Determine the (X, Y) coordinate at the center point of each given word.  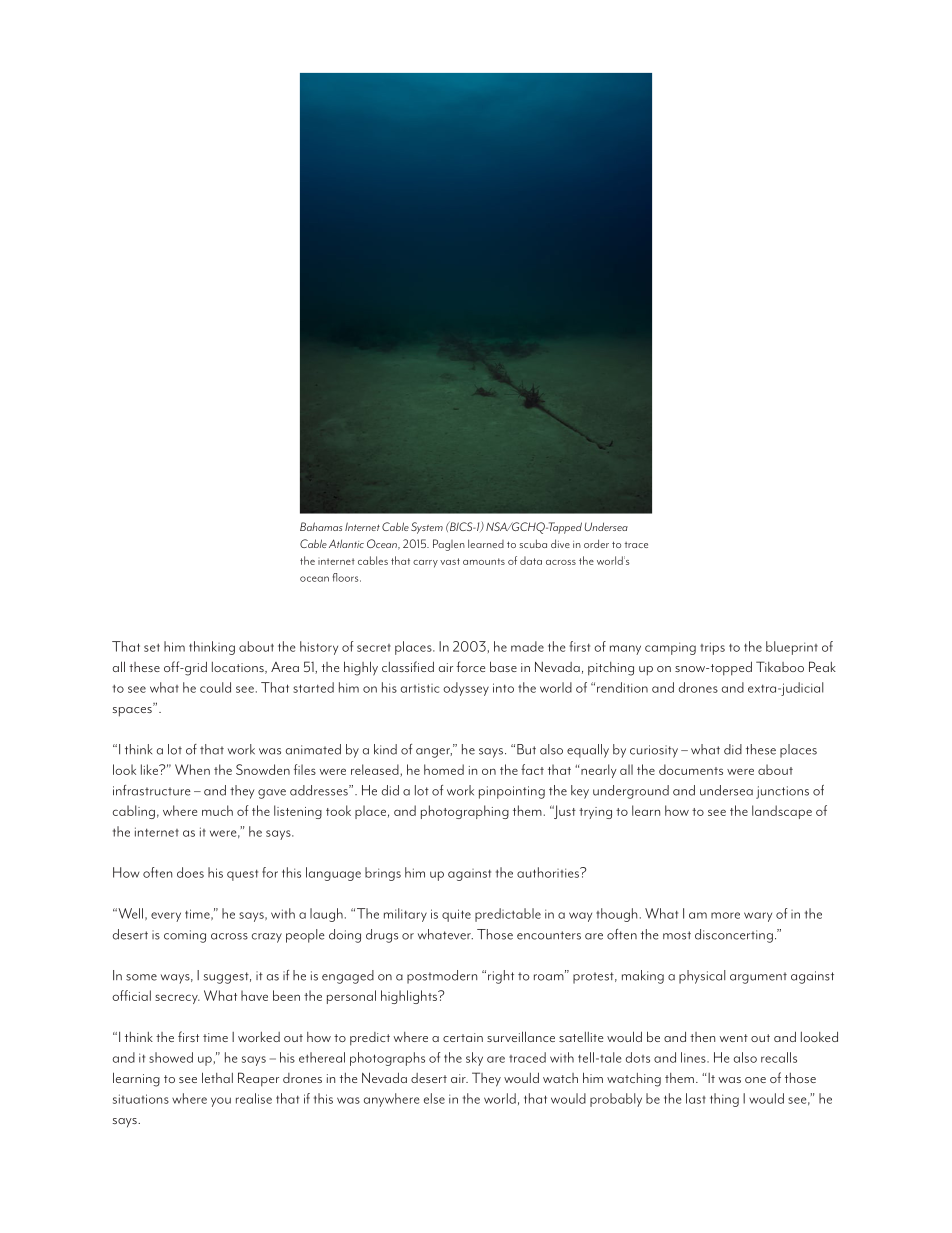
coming (185, 936)
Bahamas (321, 526)
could (215, 687)
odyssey (466, 689)
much (217, 810)
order (596, 543)
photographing (465, 812)
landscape (782, 812)
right (501, 977)
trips (712, 648)
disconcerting (734, 936)
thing (724, 1100)
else (434, 1098)
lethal (217, 1077)
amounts (484, 561)
